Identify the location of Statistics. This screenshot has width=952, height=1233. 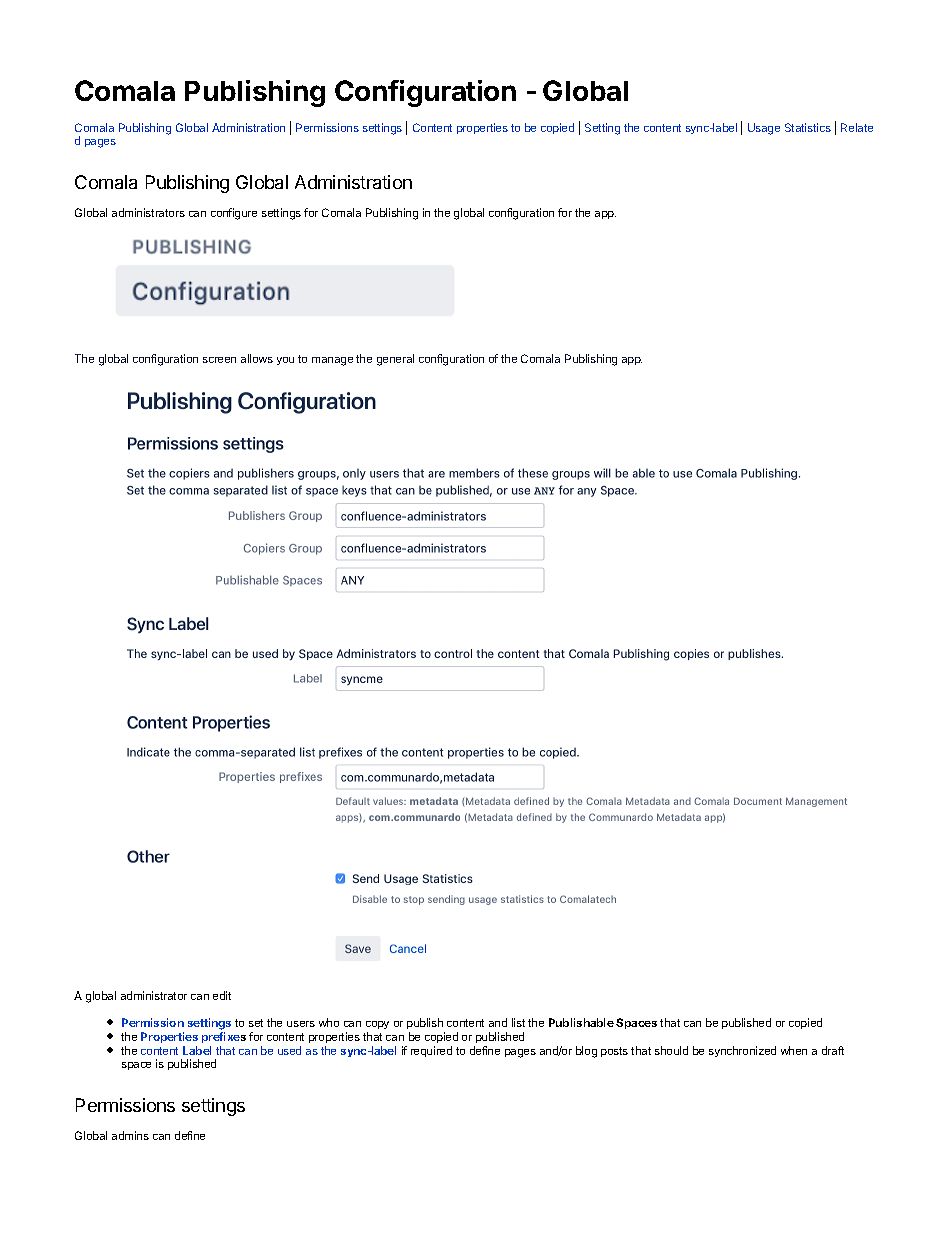
(808, 127).
